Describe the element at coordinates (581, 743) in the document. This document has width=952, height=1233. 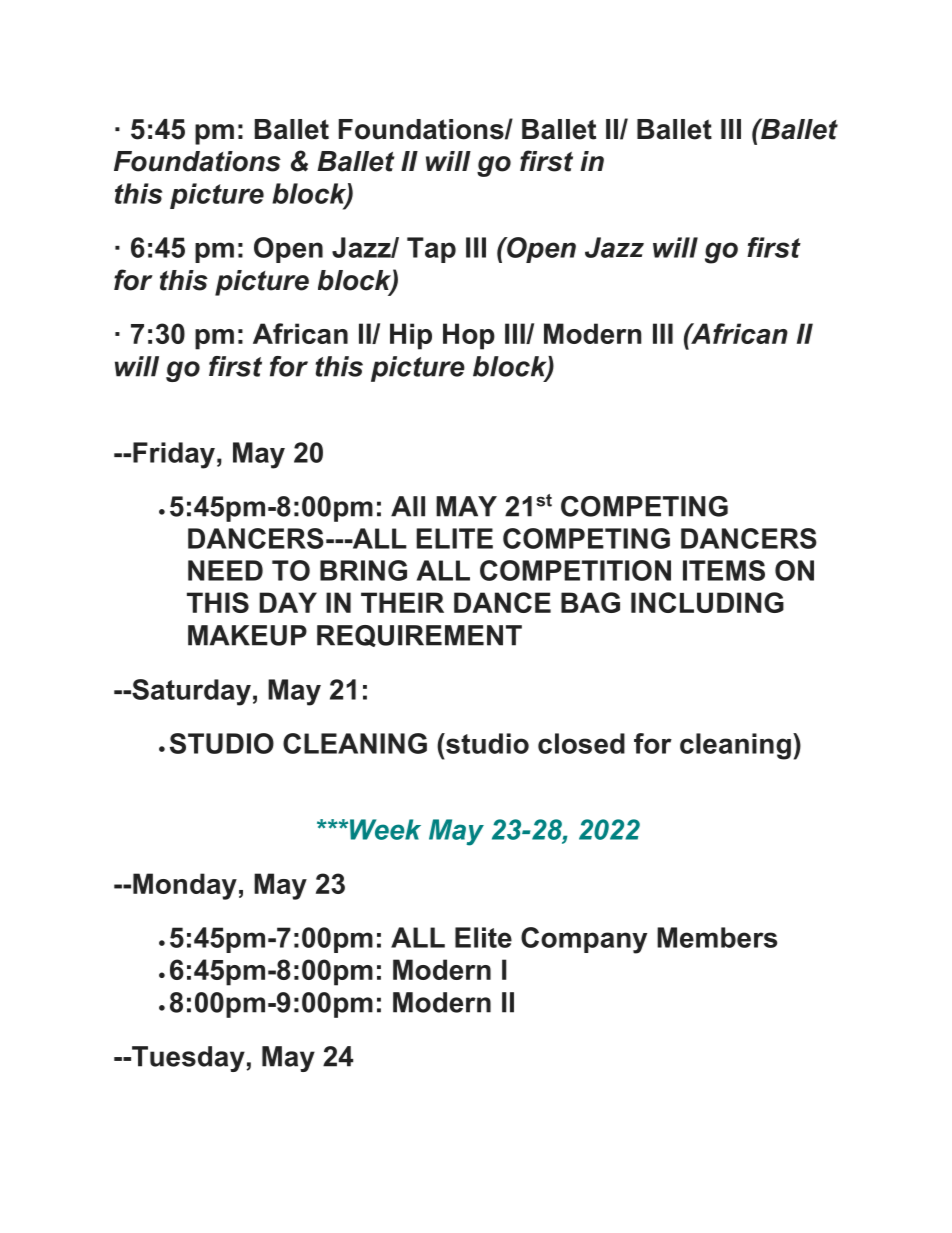
I see `closed` at that location.
